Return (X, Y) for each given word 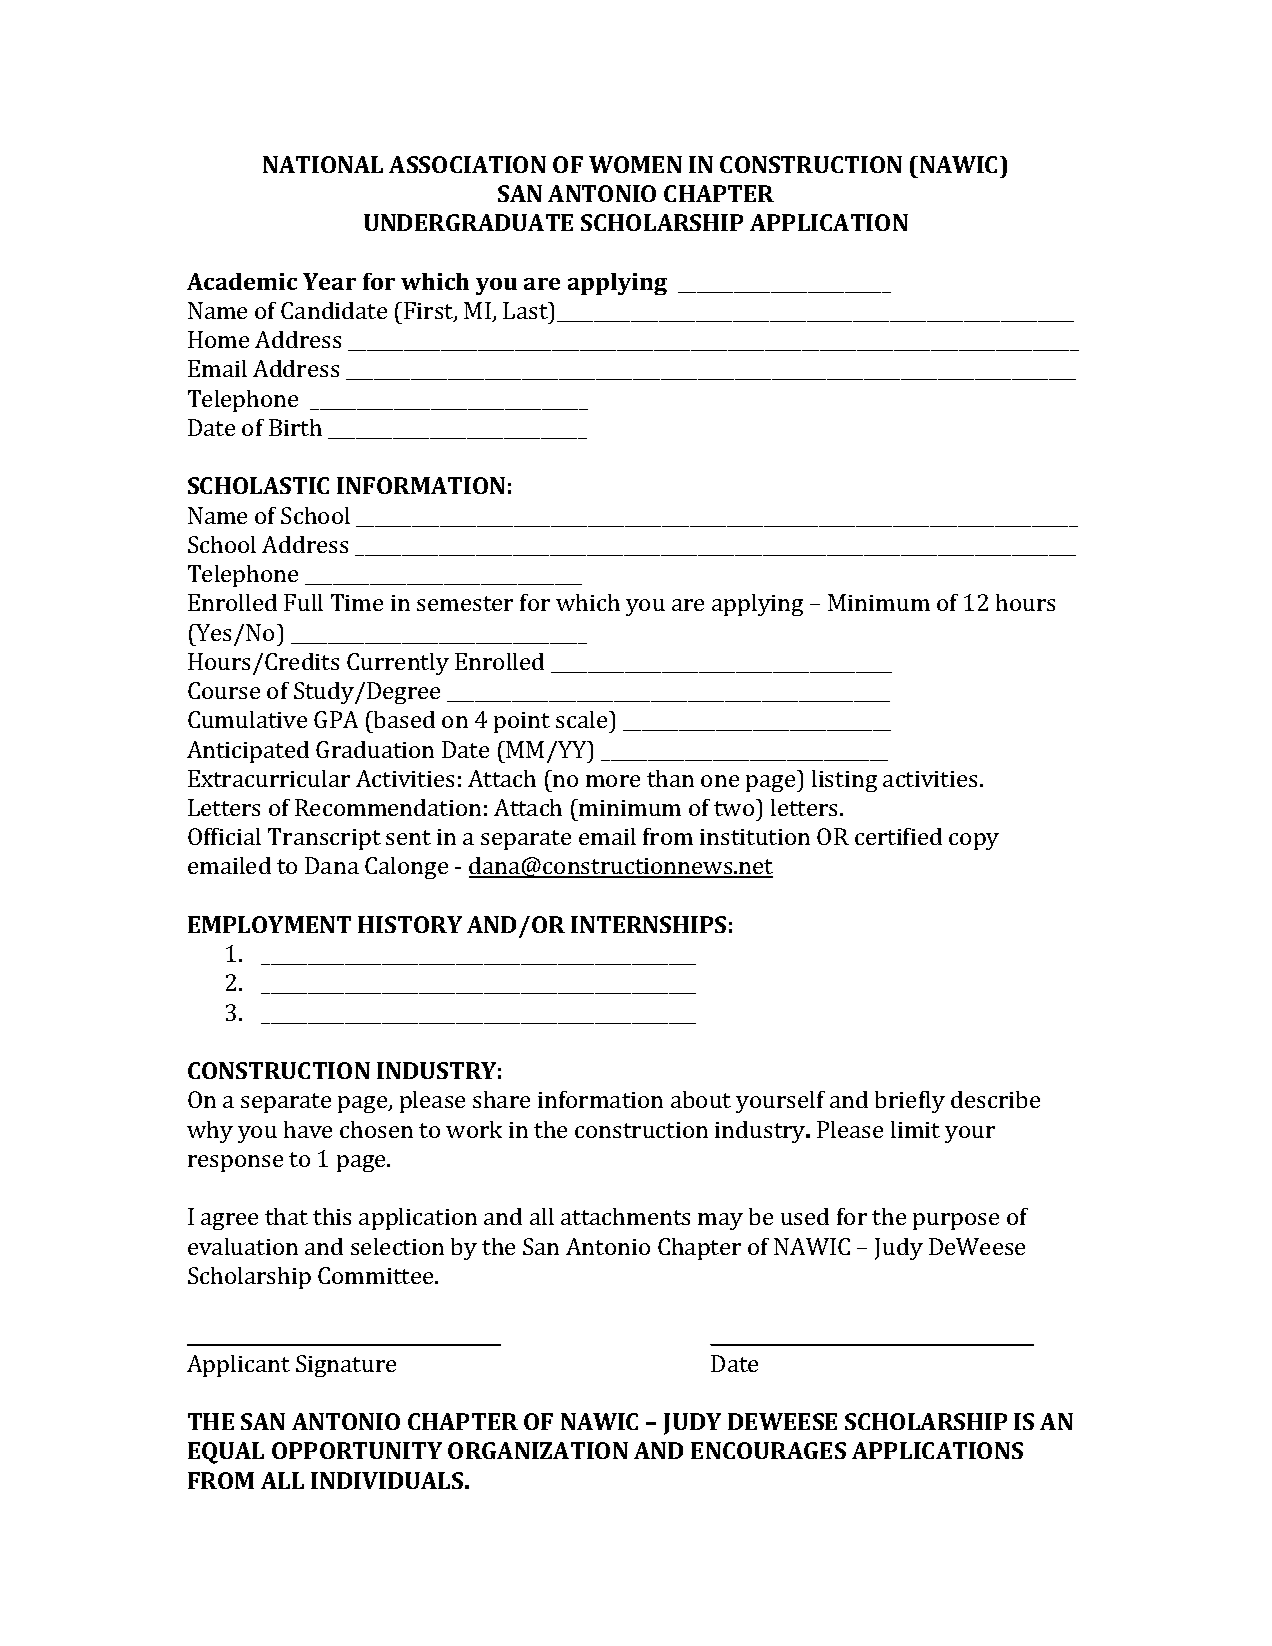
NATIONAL (323, 164)
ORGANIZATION (538, 1450)
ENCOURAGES (768, 1450)
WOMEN (635, 164)
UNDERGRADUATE (468, 222)
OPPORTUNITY (357, 1450)
